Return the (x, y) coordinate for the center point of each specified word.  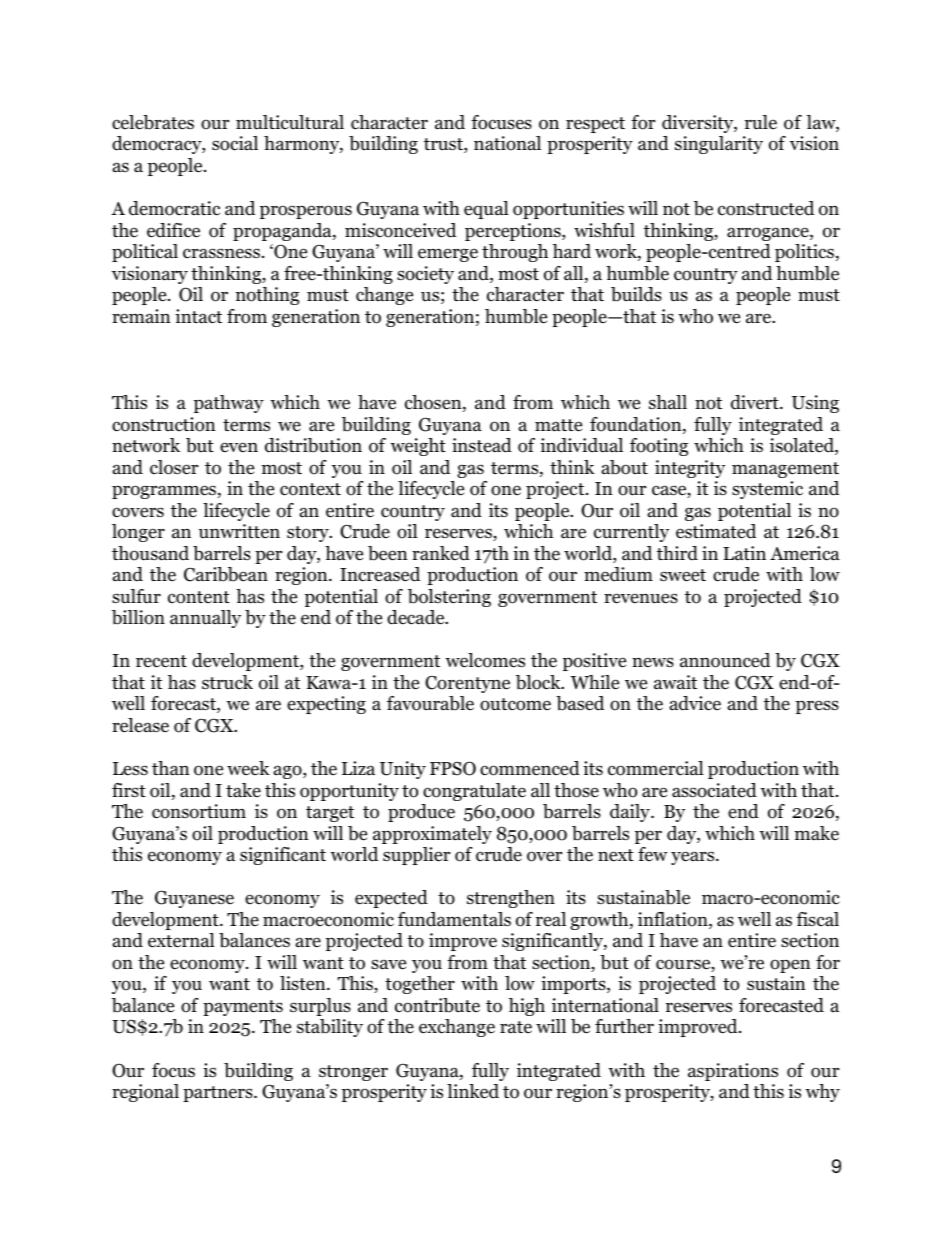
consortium (199, 811)
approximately (432, 835)
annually (205, 619)
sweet (683, 575)
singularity (719, 145)
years (694, 858)
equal (486, 210)
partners (219, 1094)
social (235, 143)
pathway (229, 404)
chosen (434, 403)
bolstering (449, 598)
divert (756, 402)
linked (473, 1091)
